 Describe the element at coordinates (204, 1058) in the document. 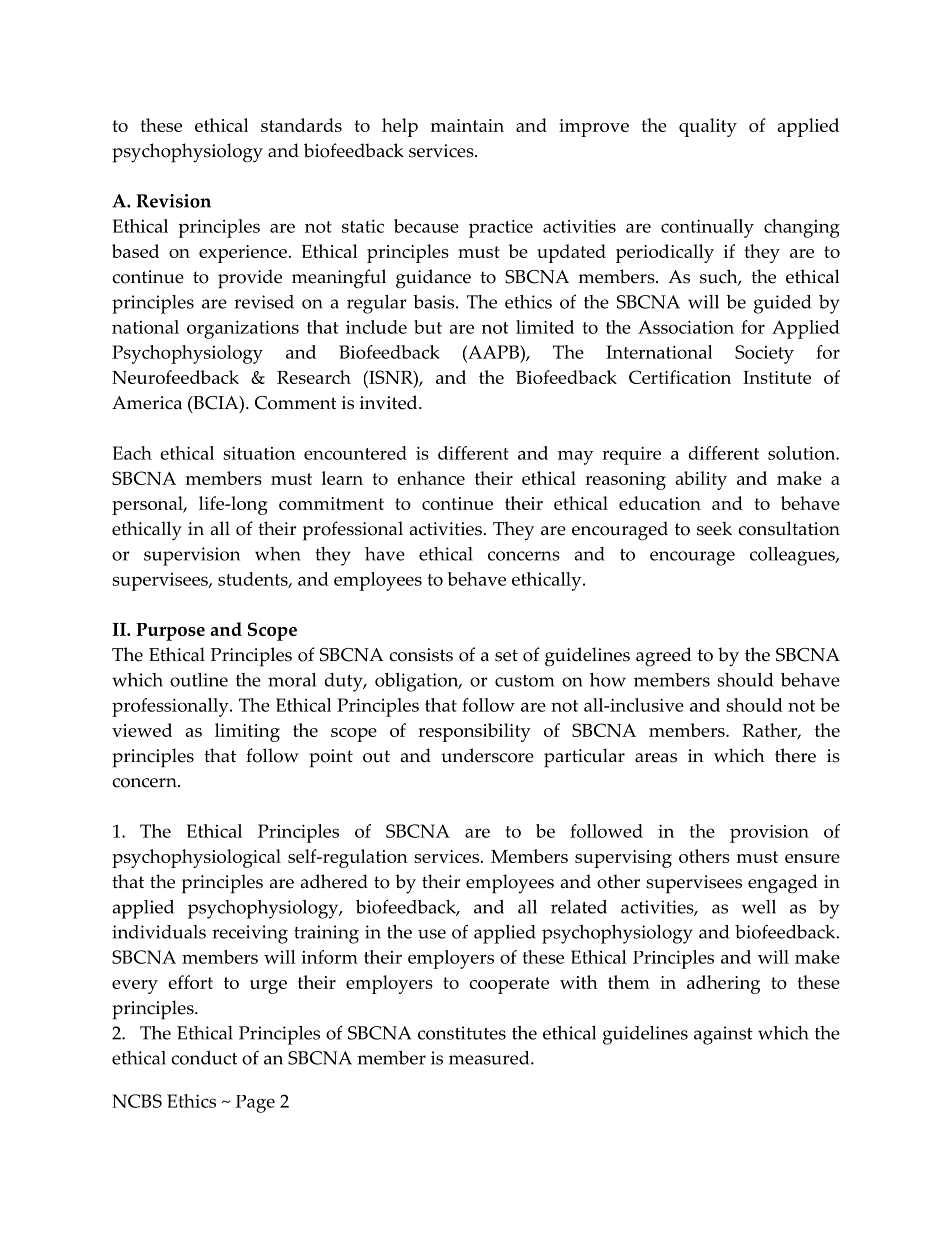

I see `conduct` at that location.
